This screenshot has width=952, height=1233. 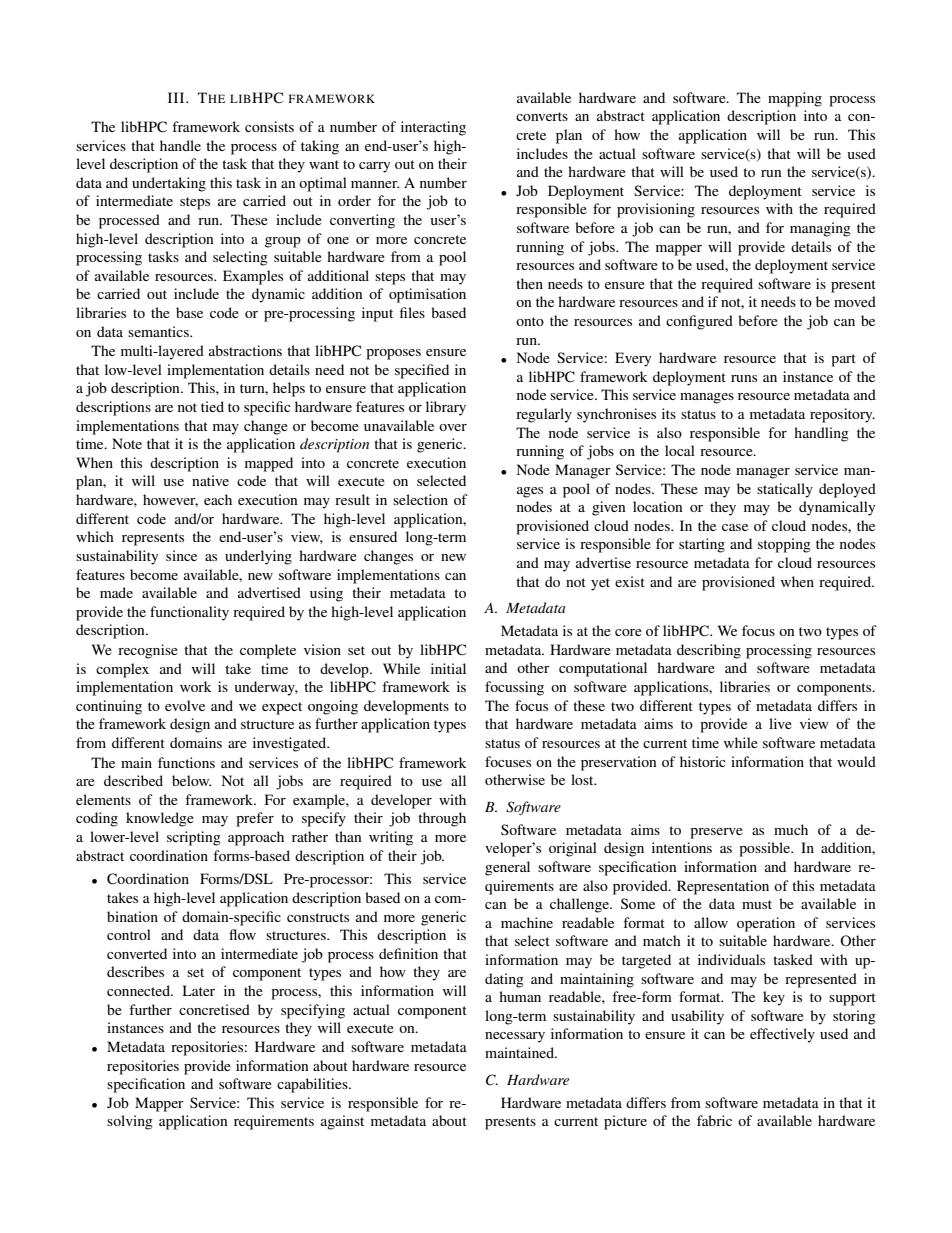 What do you see at coordinates (795, 99) in the screenshot?
I see `mapping` at bounding box center [795, 99].
